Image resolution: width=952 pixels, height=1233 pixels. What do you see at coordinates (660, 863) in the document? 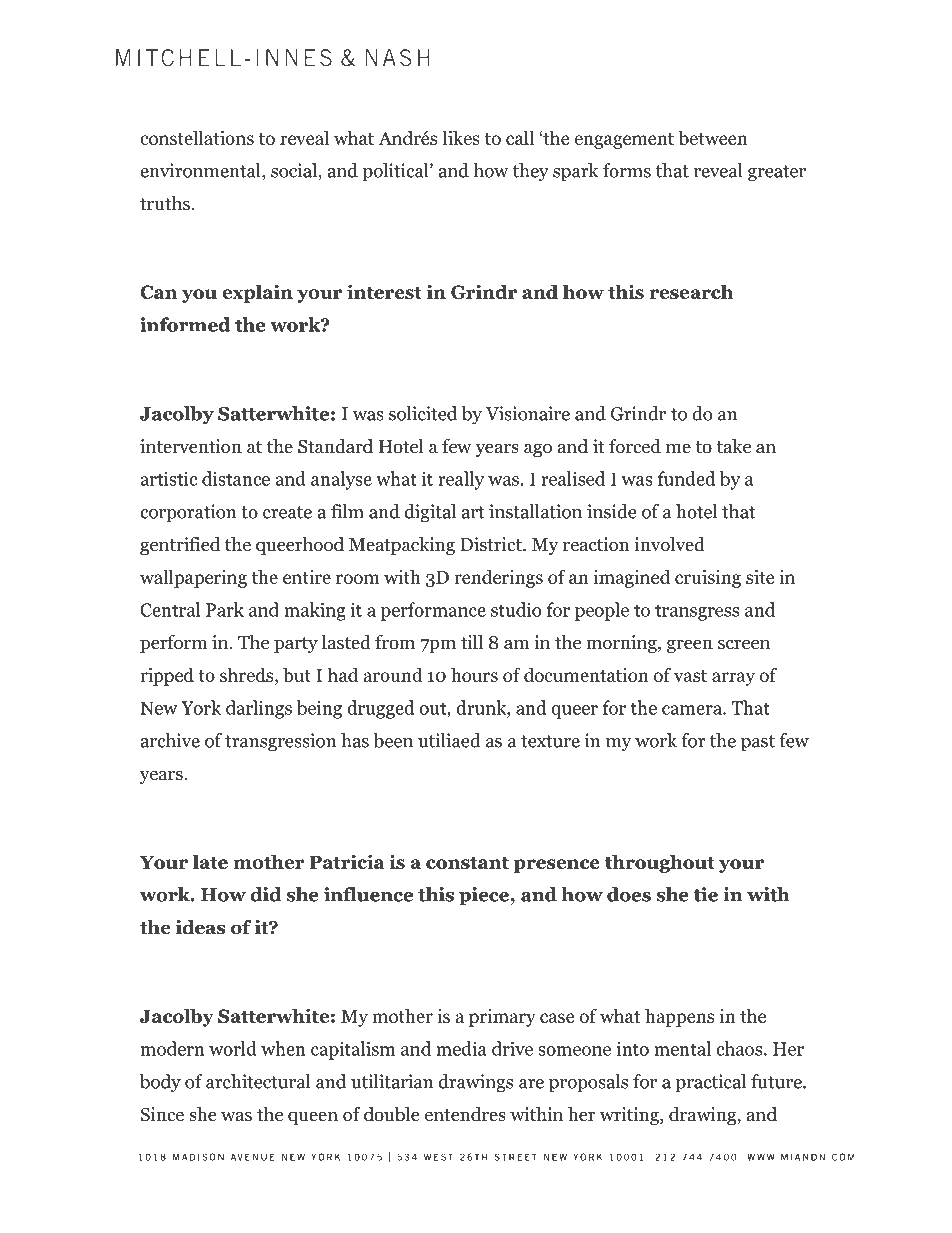
I see `throughout` at bounding box center [660, 863].
